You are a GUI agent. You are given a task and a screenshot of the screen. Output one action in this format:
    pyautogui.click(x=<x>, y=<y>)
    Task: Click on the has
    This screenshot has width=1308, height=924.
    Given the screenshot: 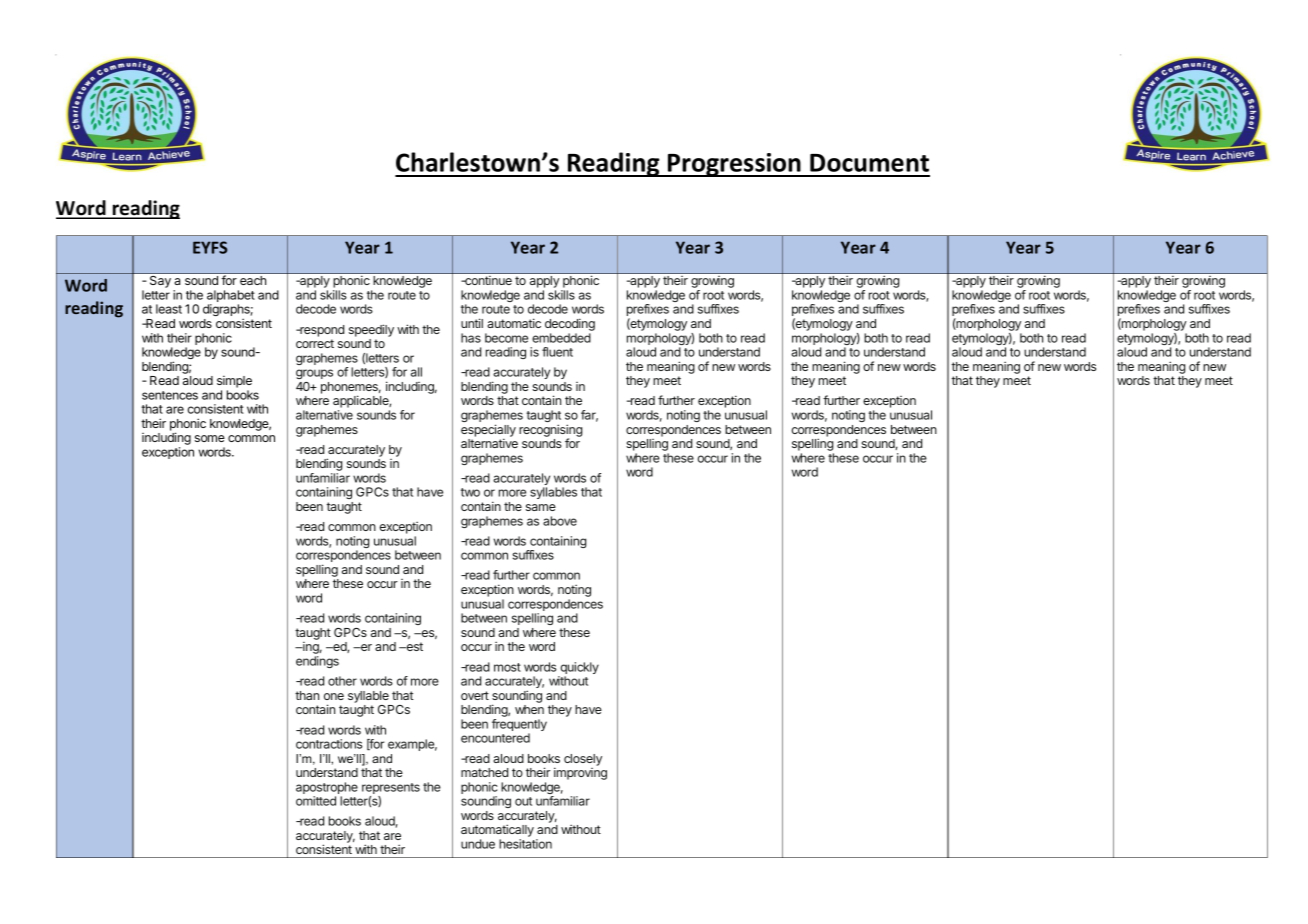 What is the action you would take?
    pyautogui.click(x=471, y=338)
